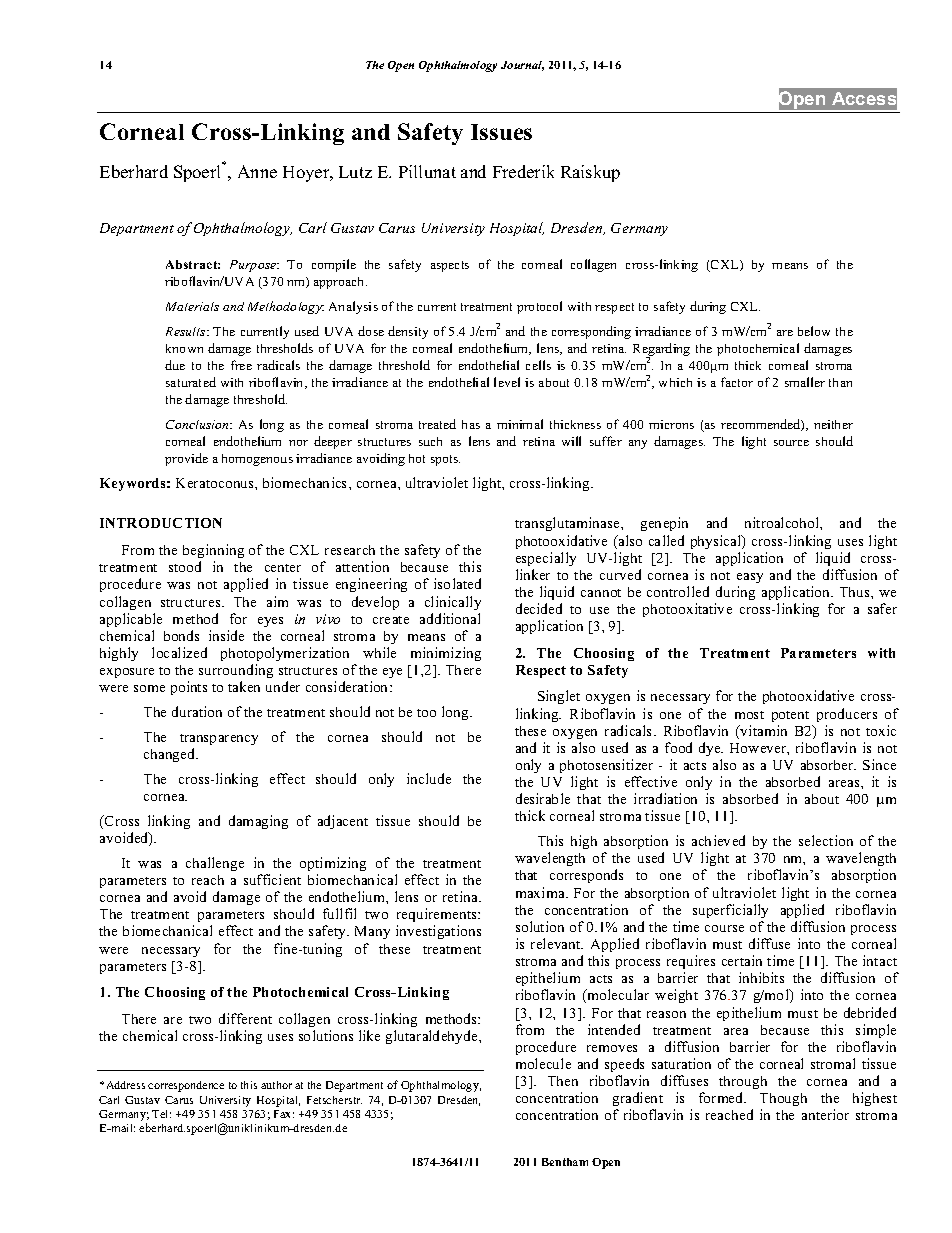  What do you see at coordinates (186, 1086) in the screenshot?
I see `correspondence` at bounding box center [186, 1086].
